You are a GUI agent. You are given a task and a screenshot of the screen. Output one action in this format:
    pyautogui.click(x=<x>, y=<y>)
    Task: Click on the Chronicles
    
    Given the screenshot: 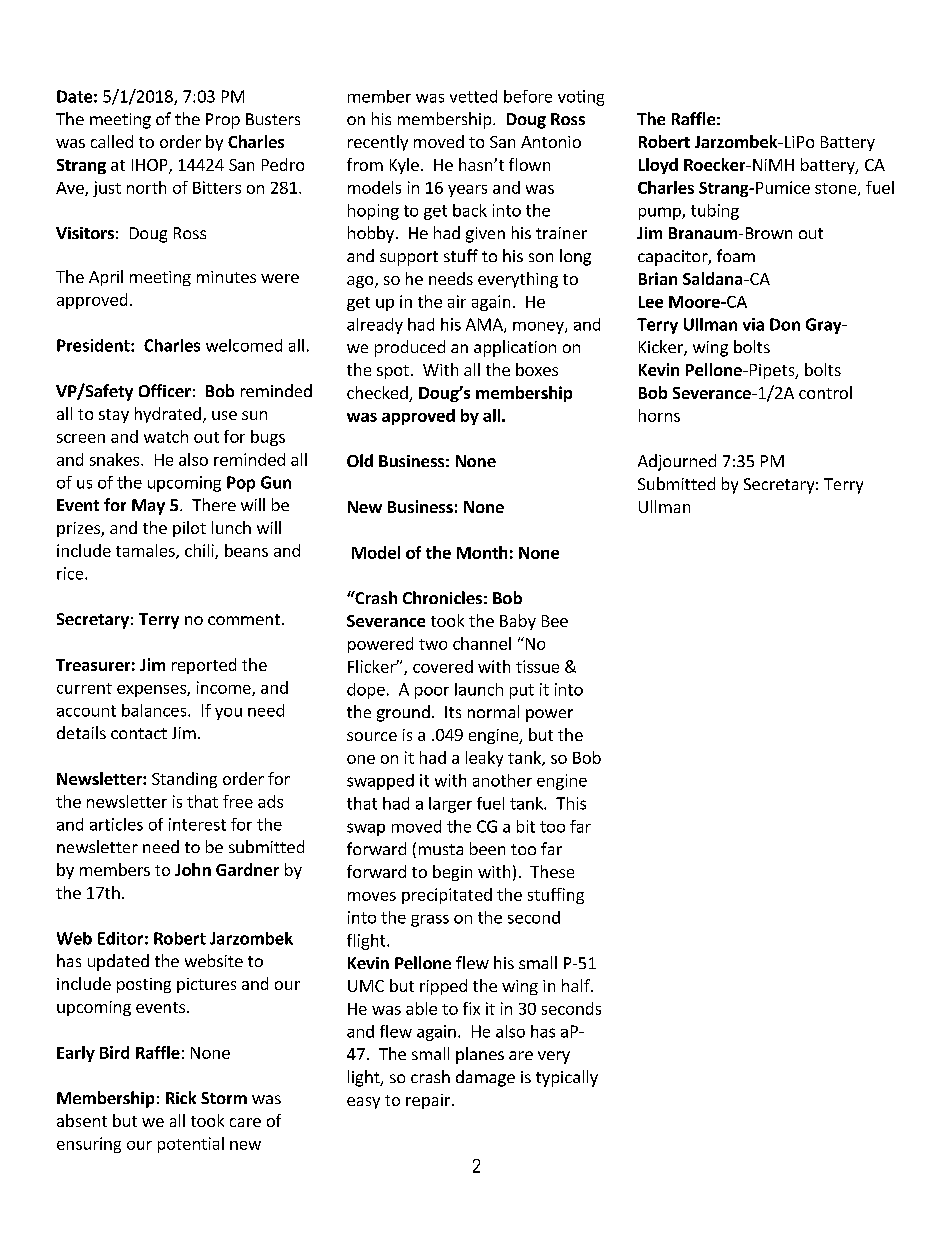 What is the action you would take?
    pyautogui.click(x=442, y=597)
